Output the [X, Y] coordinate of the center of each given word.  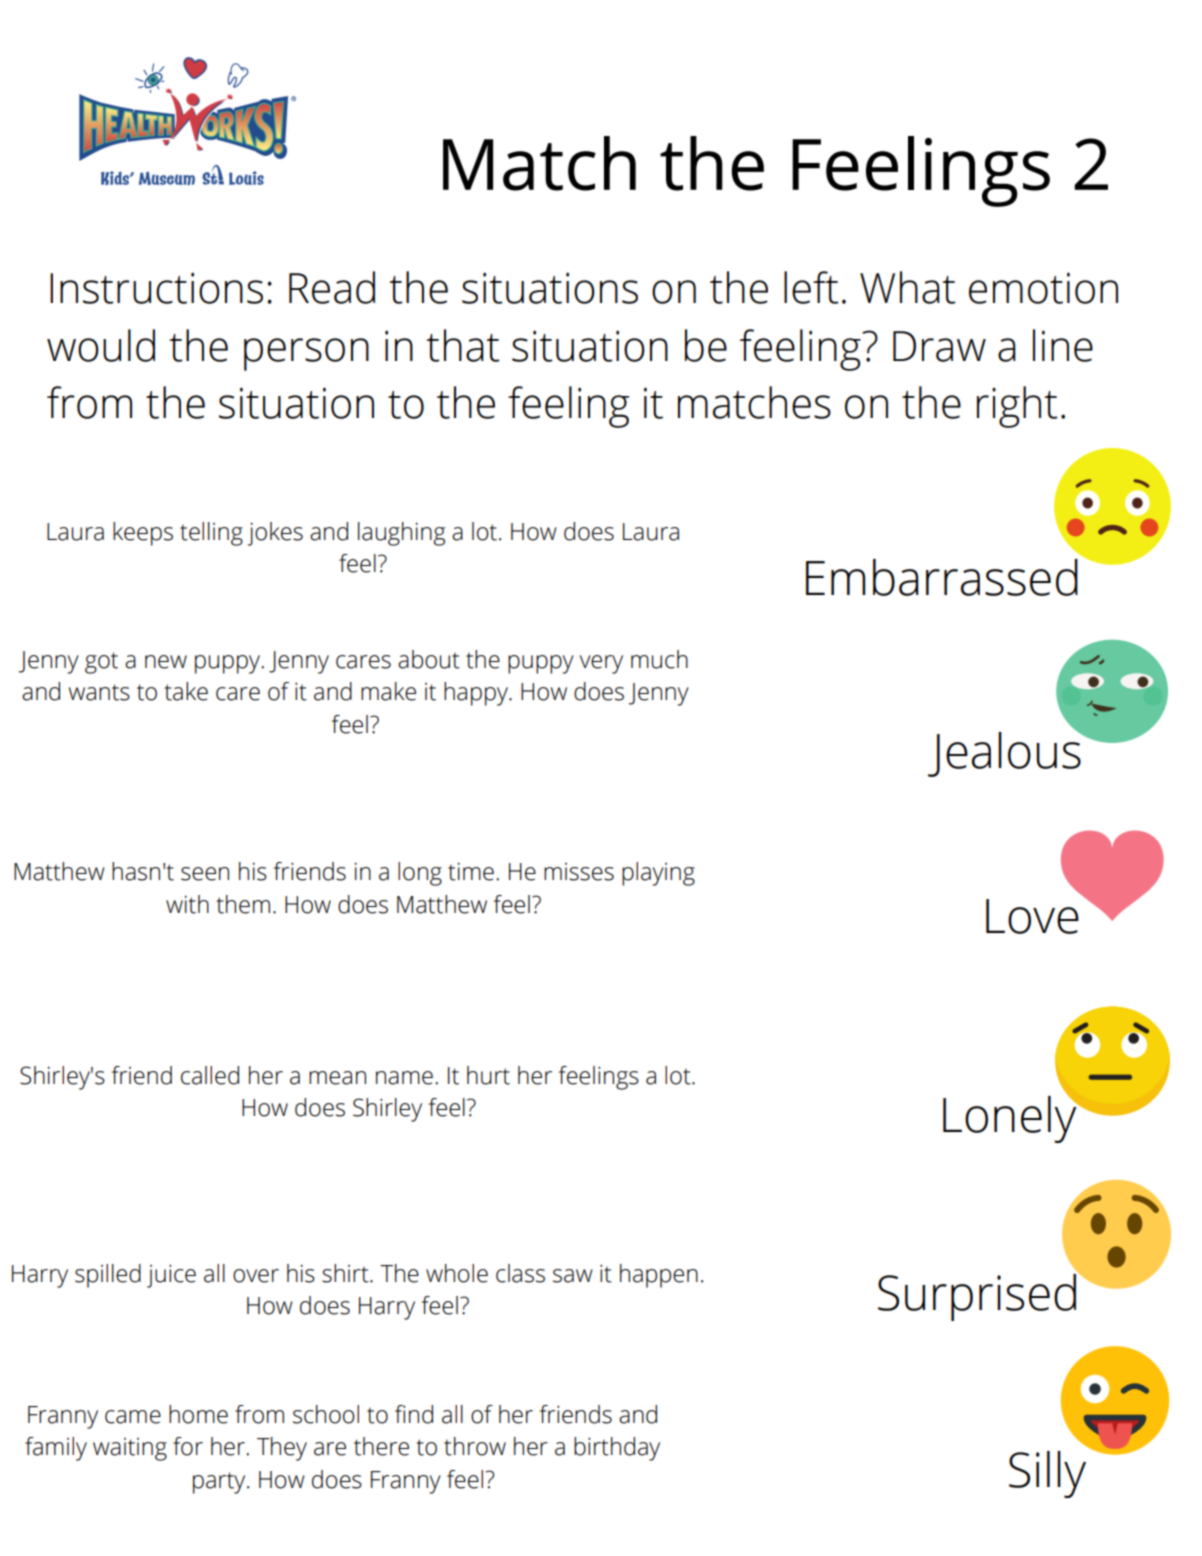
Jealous [1005, 753]
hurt [488, 1075]
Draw [939, 346]
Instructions [156, 288]
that [463, 345]
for [188, 1446]
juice [171, 1276]
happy [477, 694]
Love [1032, 916]
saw [573, 1276]
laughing [401, 534]
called [210, 1075]
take [186, 691]
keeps [143, 534]
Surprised [978, 1296]
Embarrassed [942, 577]
